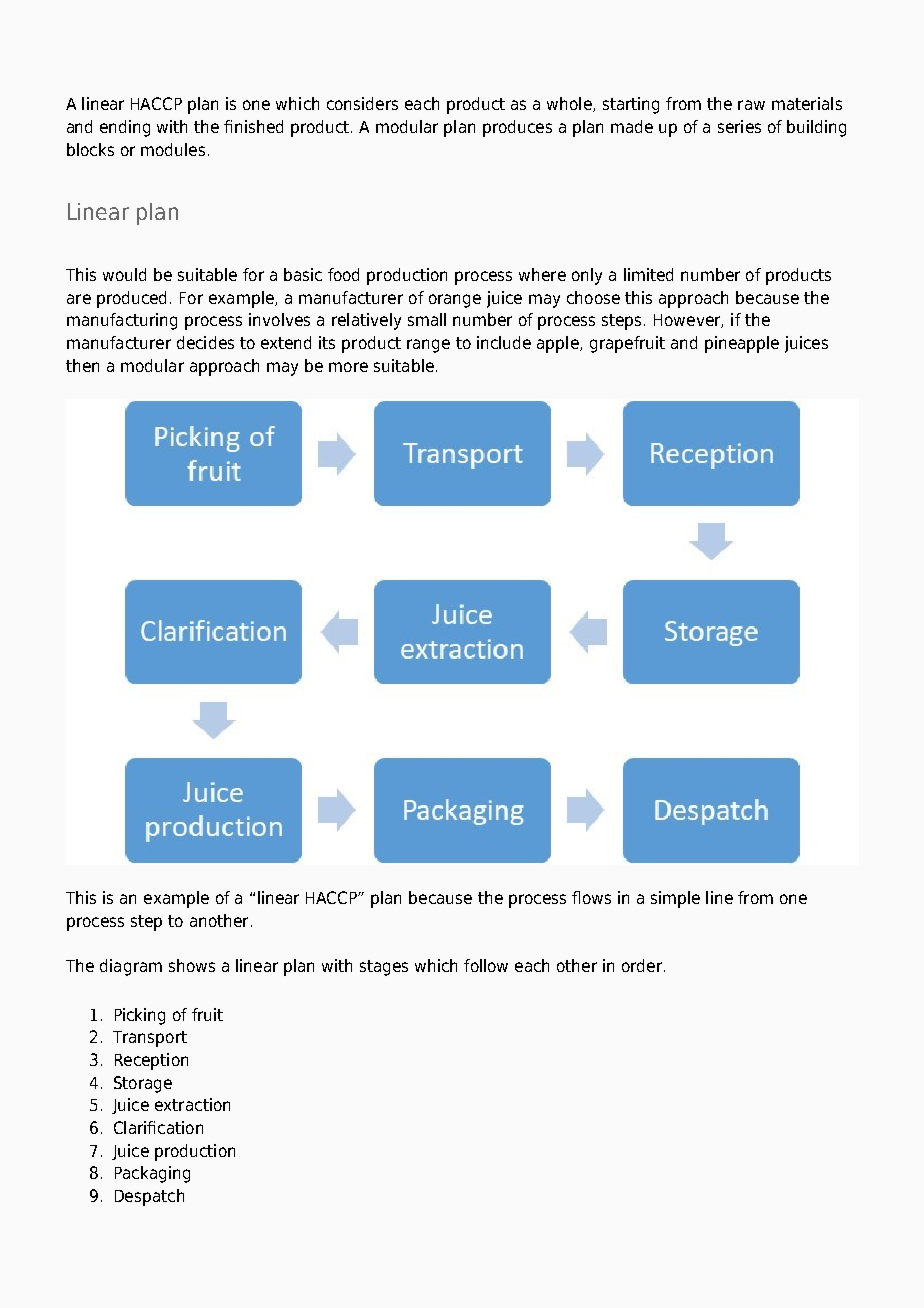  What do you see at coordinates (648, 274) in the screenshot?
I see `limited` at bounding box center [648, 274].
